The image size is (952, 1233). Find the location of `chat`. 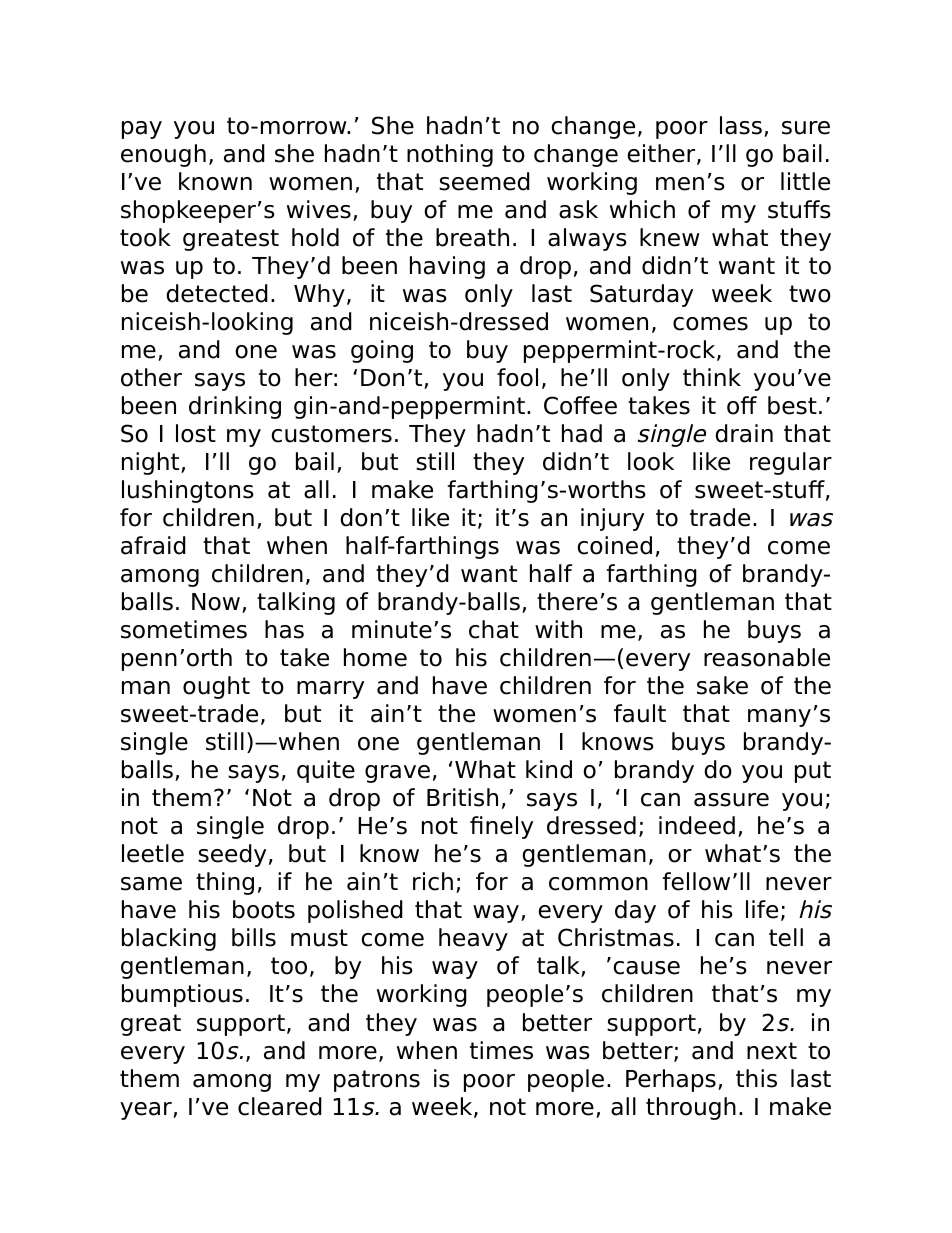

chat is located at coordinates (494, 629).
